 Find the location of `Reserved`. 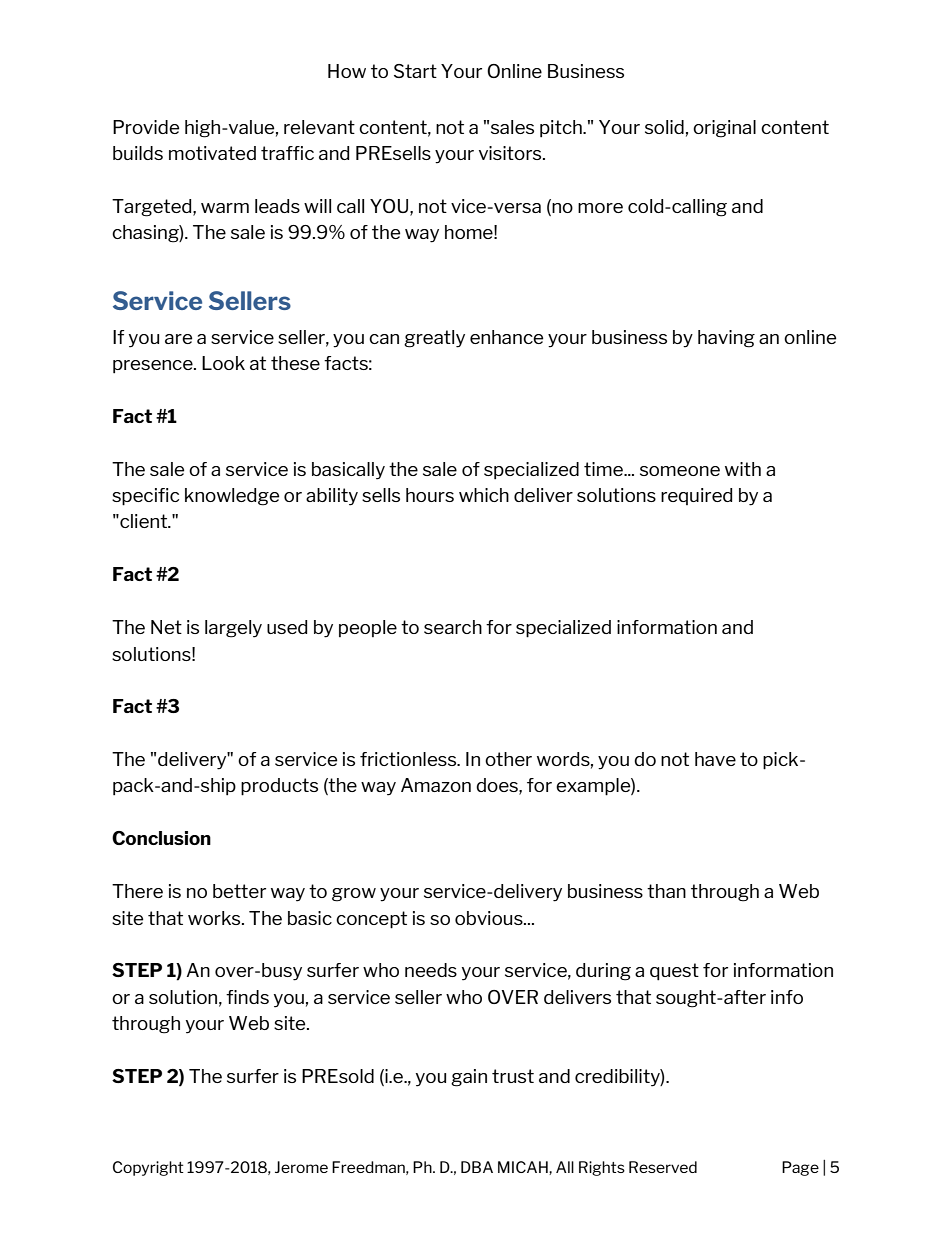

Reserved is located at coordinates (663, 1167).
